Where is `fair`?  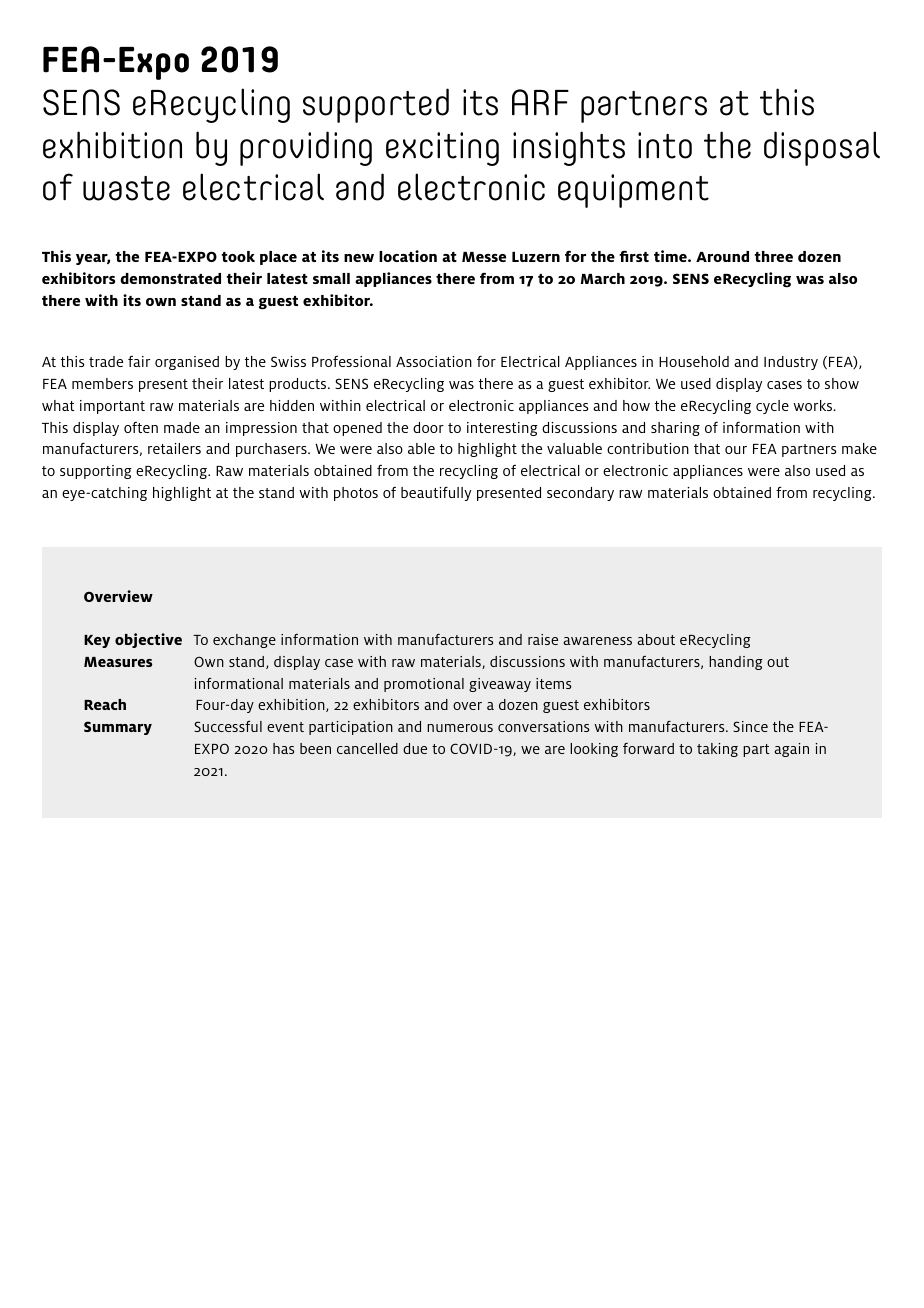
fair is located at coordinates (139, 361).
